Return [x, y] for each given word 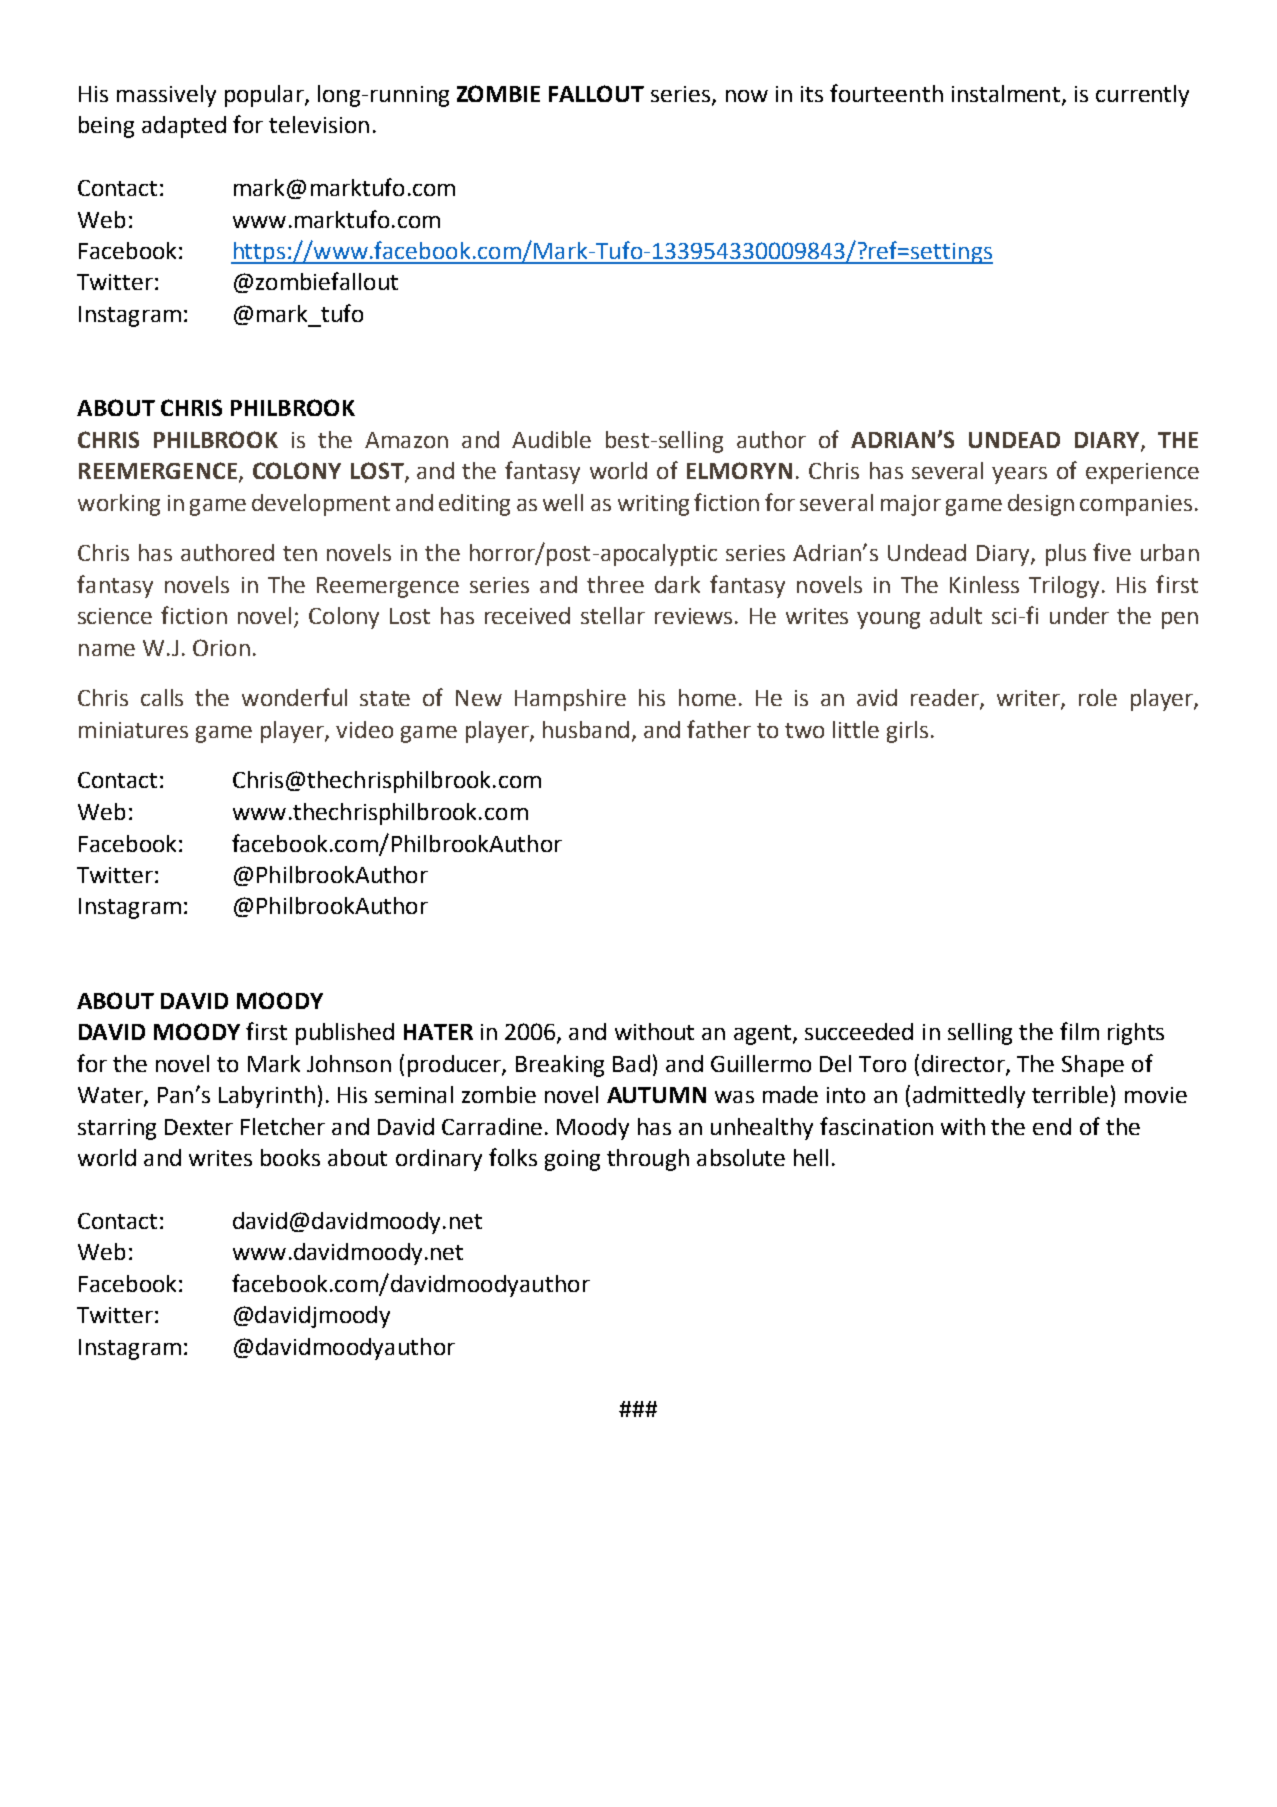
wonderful [294, 697]
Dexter [199, 1127]
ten [300, 553]
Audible [551, 439]
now [747, 96]
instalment [1007, 95]
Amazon [406, 440]
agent [764, 1035]
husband [586, 729]
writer [1029, 699]
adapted [184, 127]
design [1041, 505]
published [345, 1034]
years [1019, 475]
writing [653, 505]
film [1079, 1031]
